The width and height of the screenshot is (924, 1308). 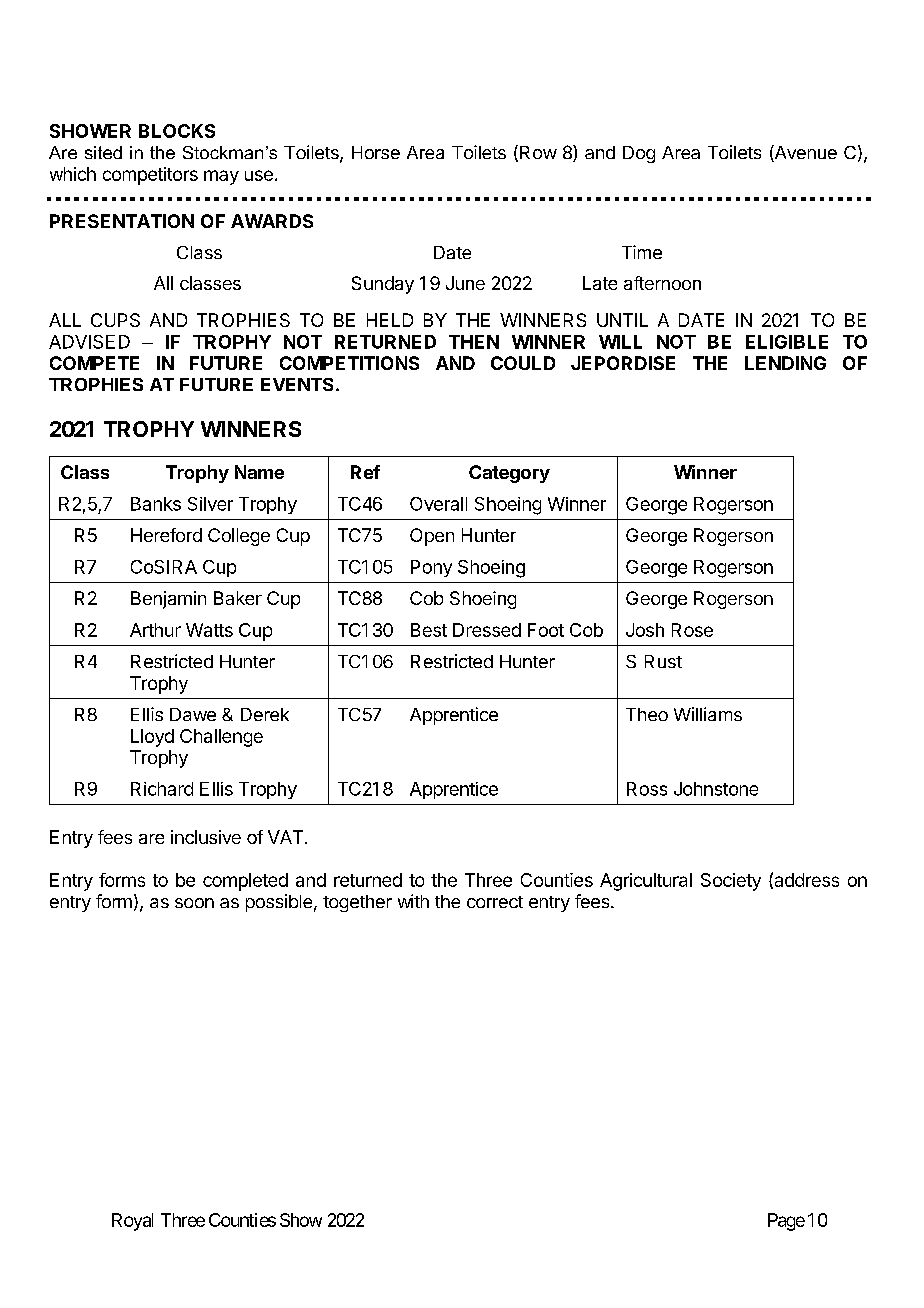 What do you see at coordinates (786, 1222) in the screenshot?
I see `Page` at bounding box center [786, 1222].
